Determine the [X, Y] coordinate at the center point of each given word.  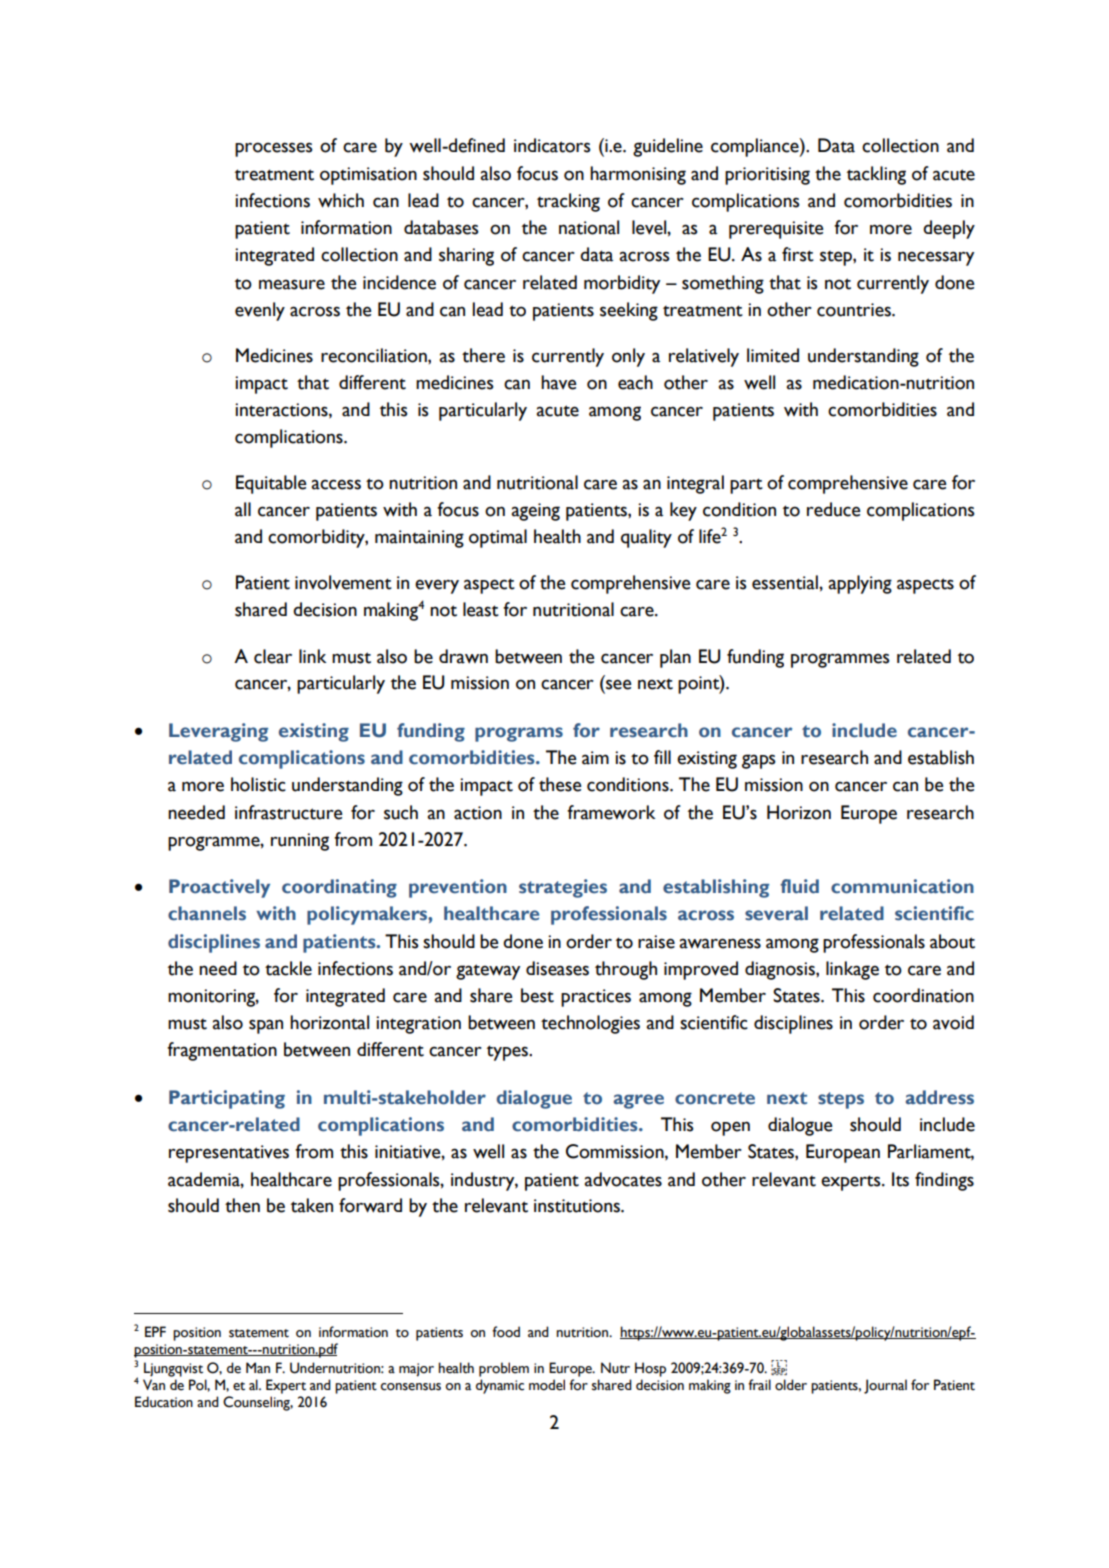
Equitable [271, 484]
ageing [535, 512]
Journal [885, 1386]
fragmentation [222, 1051]
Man [258, 1367]
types [508, 1053]
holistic [258, 784]
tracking [568, 202]
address [940, 1097]
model [547, 1385]
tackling [876, 175]
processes [274, 149]
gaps [759, 761]
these [560, 784]
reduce [834, 509]
